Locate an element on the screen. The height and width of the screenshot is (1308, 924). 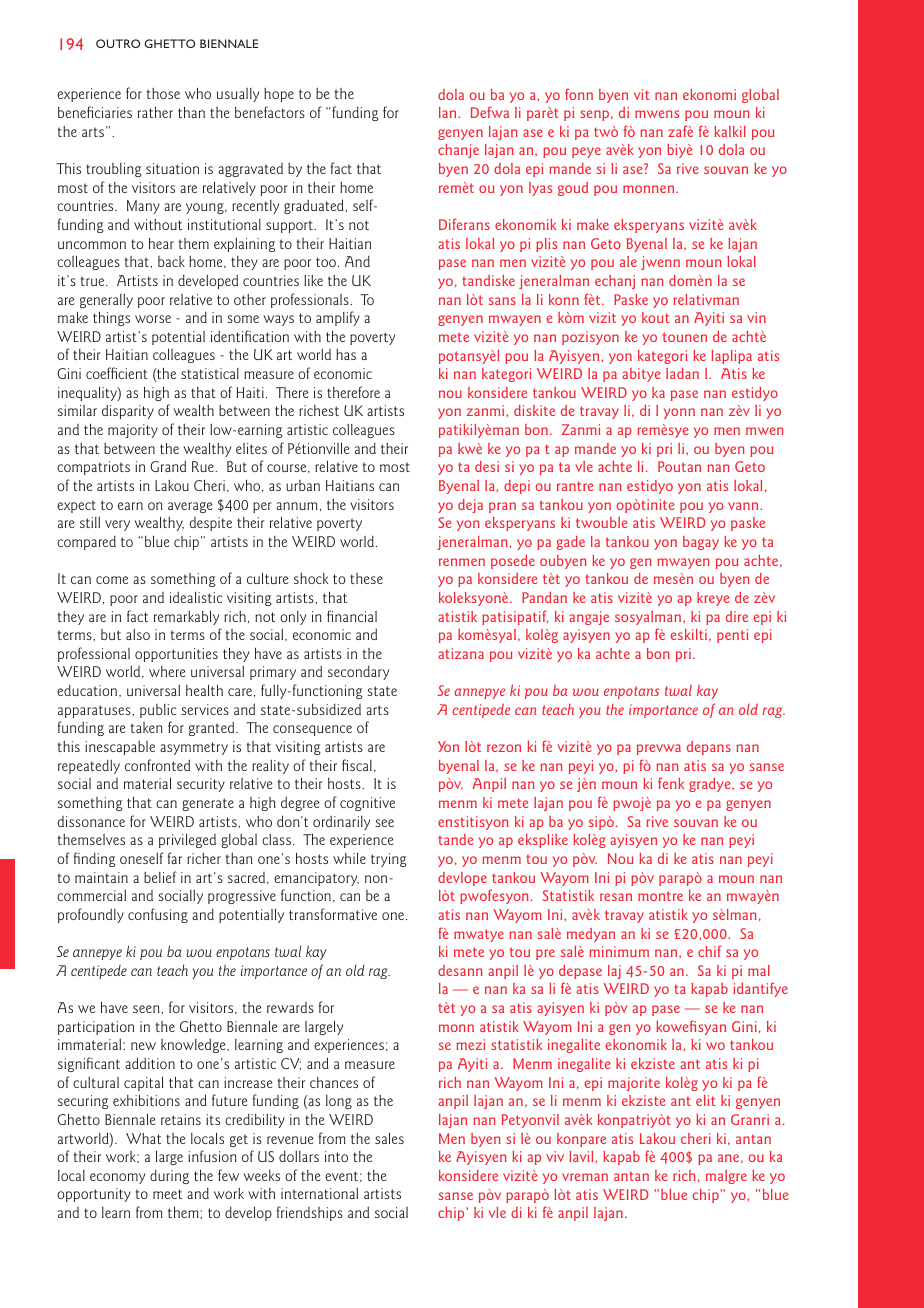
cognitive is located at coordinates (367, 804).
